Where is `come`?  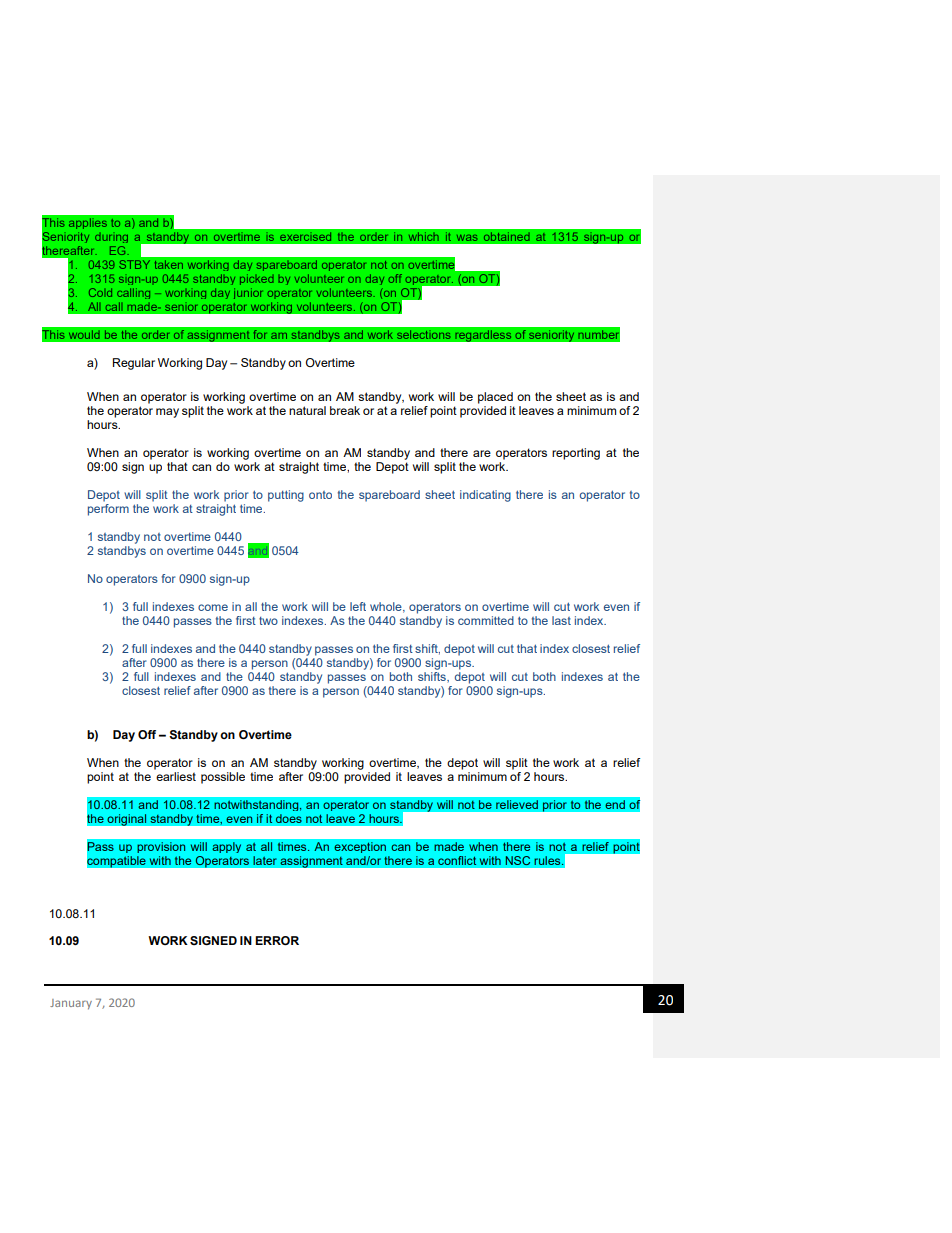 come is located at coordinates (213, 607).
